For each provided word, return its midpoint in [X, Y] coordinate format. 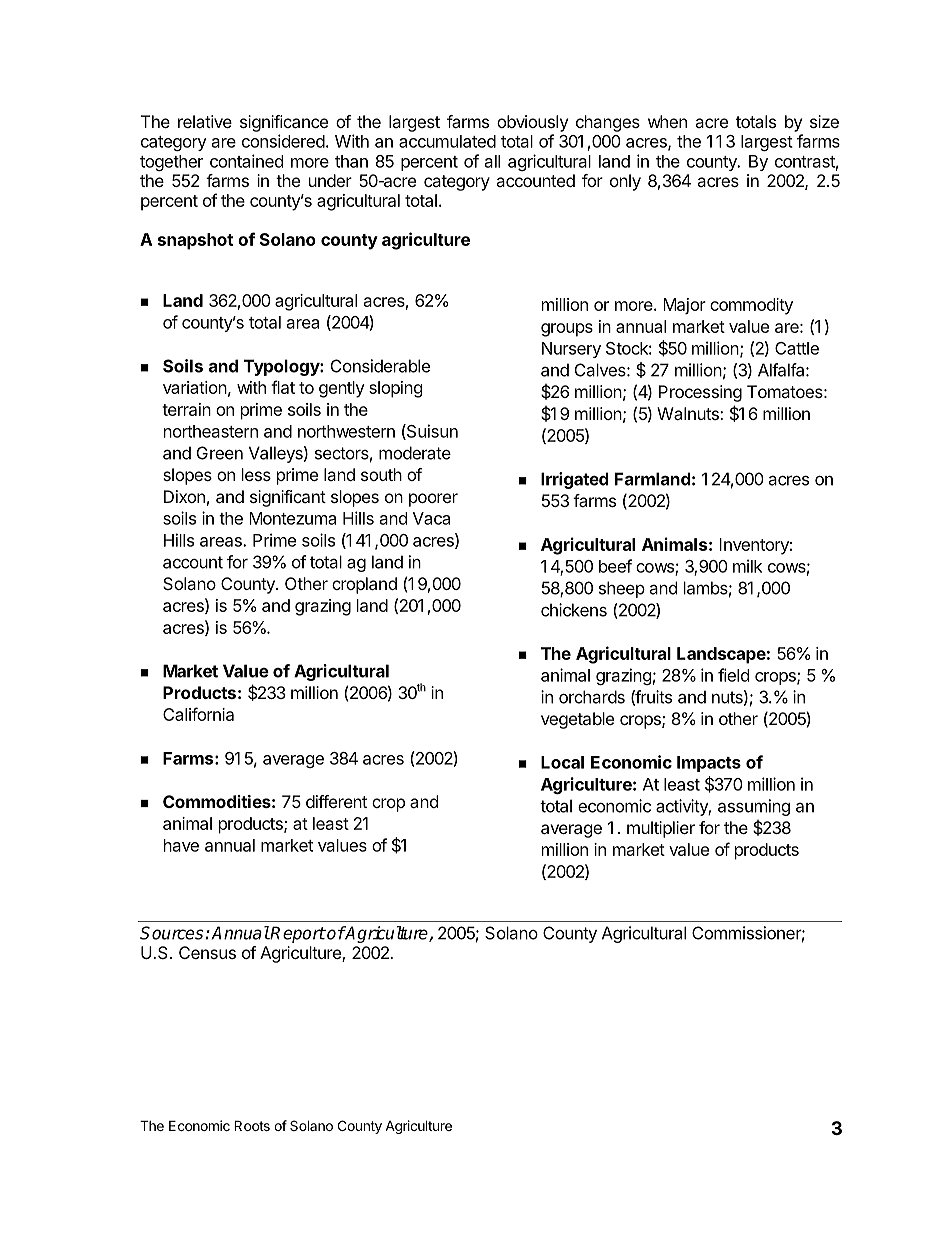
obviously [532, 123]
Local [562, 762]
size [824, 121]
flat [283, 387]
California [198, 714]
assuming [754, 807]
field [733, 675]
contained [246, 161]
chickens [574, 610]
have [181, 845]
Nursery [571, 350]
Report [297, 934]
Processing [700, 393]
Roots [252, 1125]
